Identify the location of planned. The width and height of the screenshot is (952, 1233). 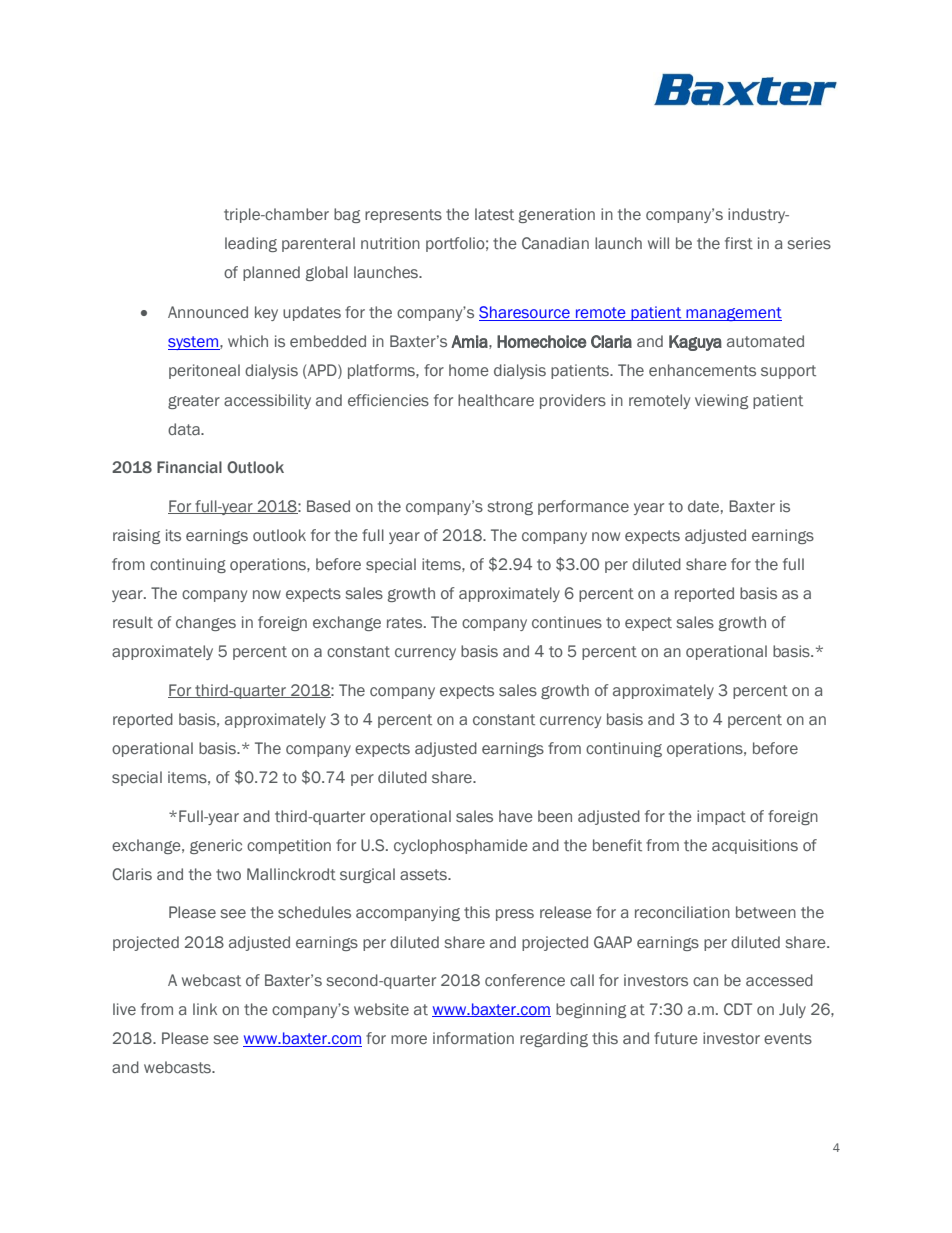
(271, 273).
